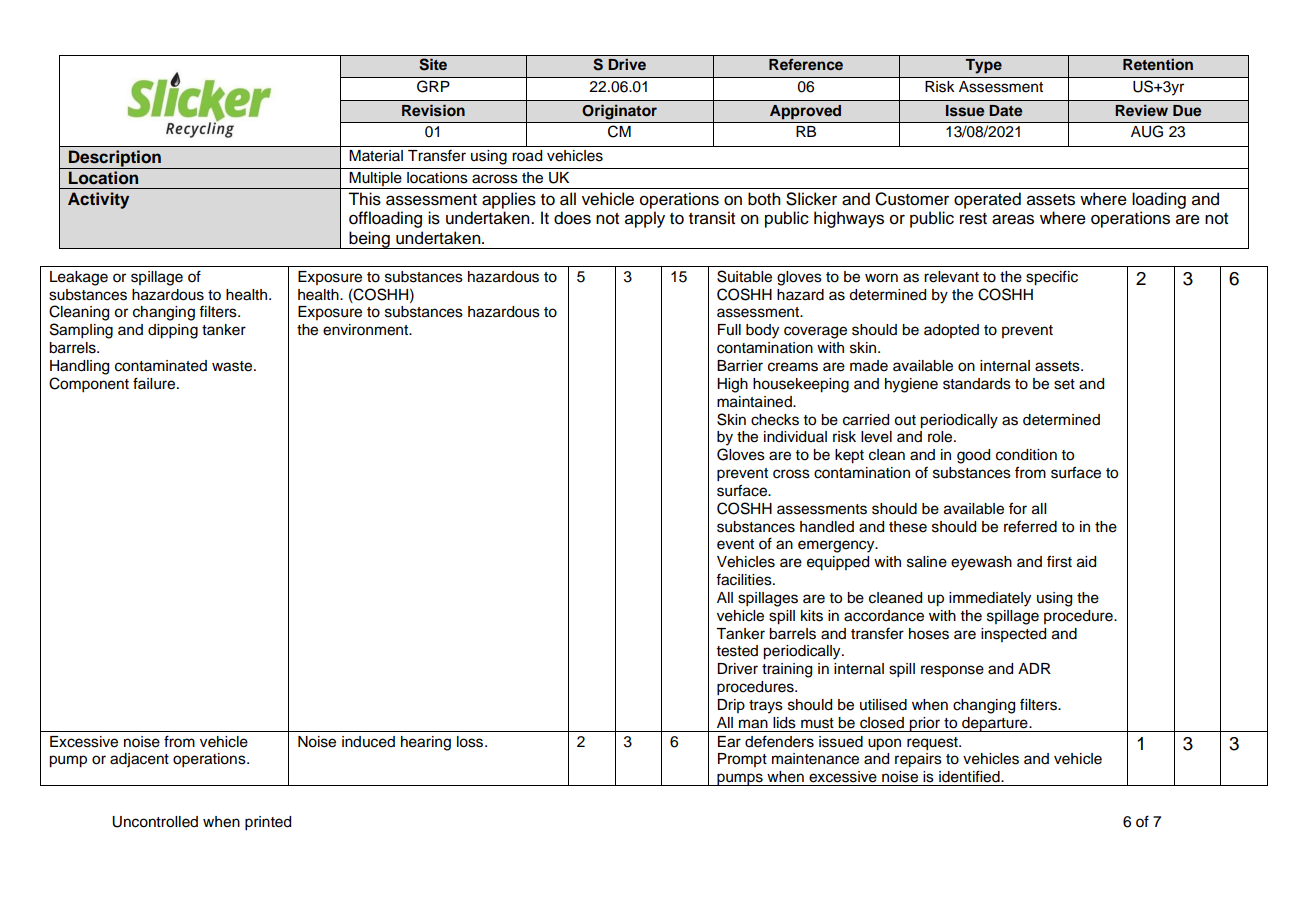 This document has height=924, width=1308. I want to click on Full, so click(729, 329).
